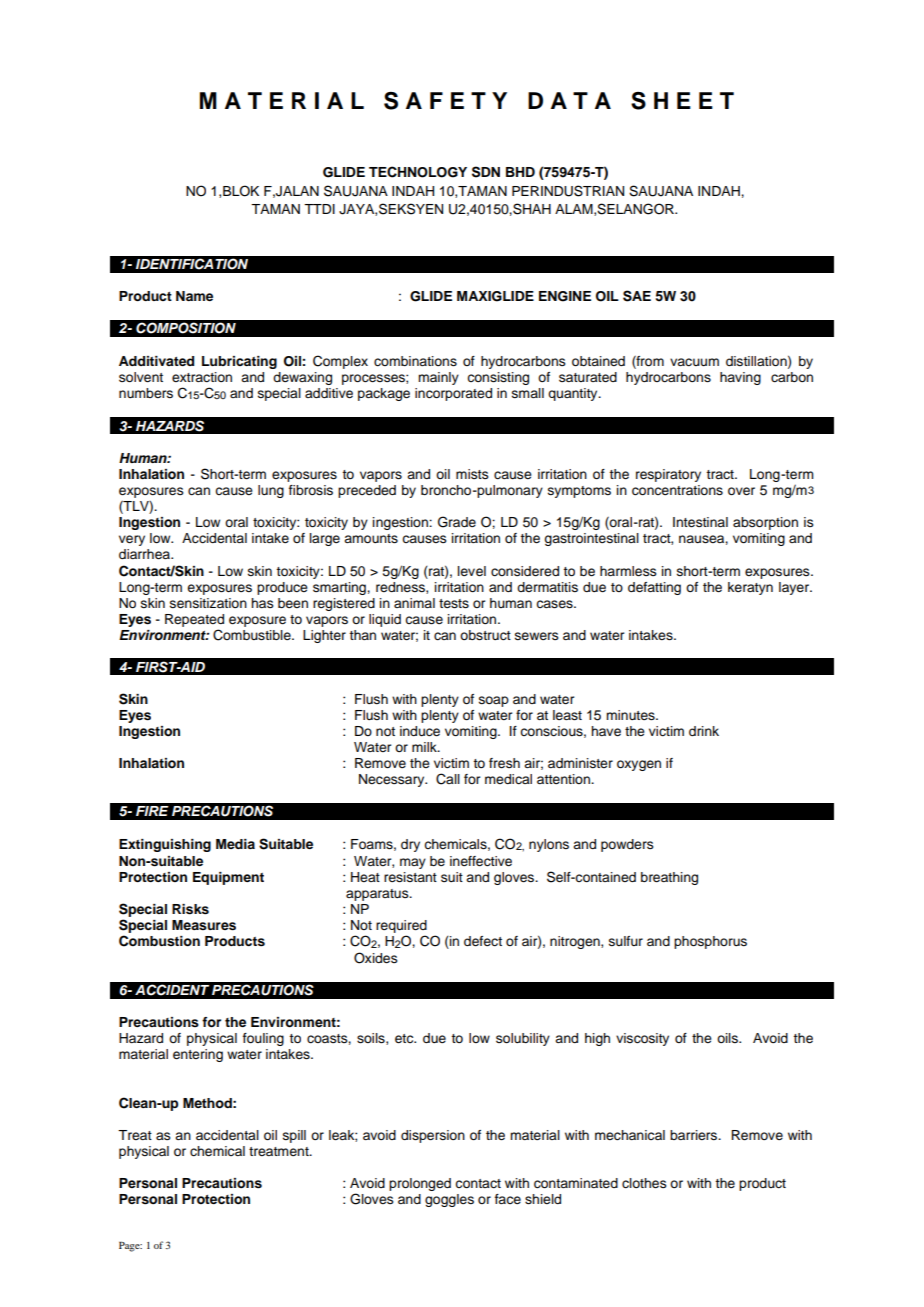  I want to click on entering, so click(198, 1055).
